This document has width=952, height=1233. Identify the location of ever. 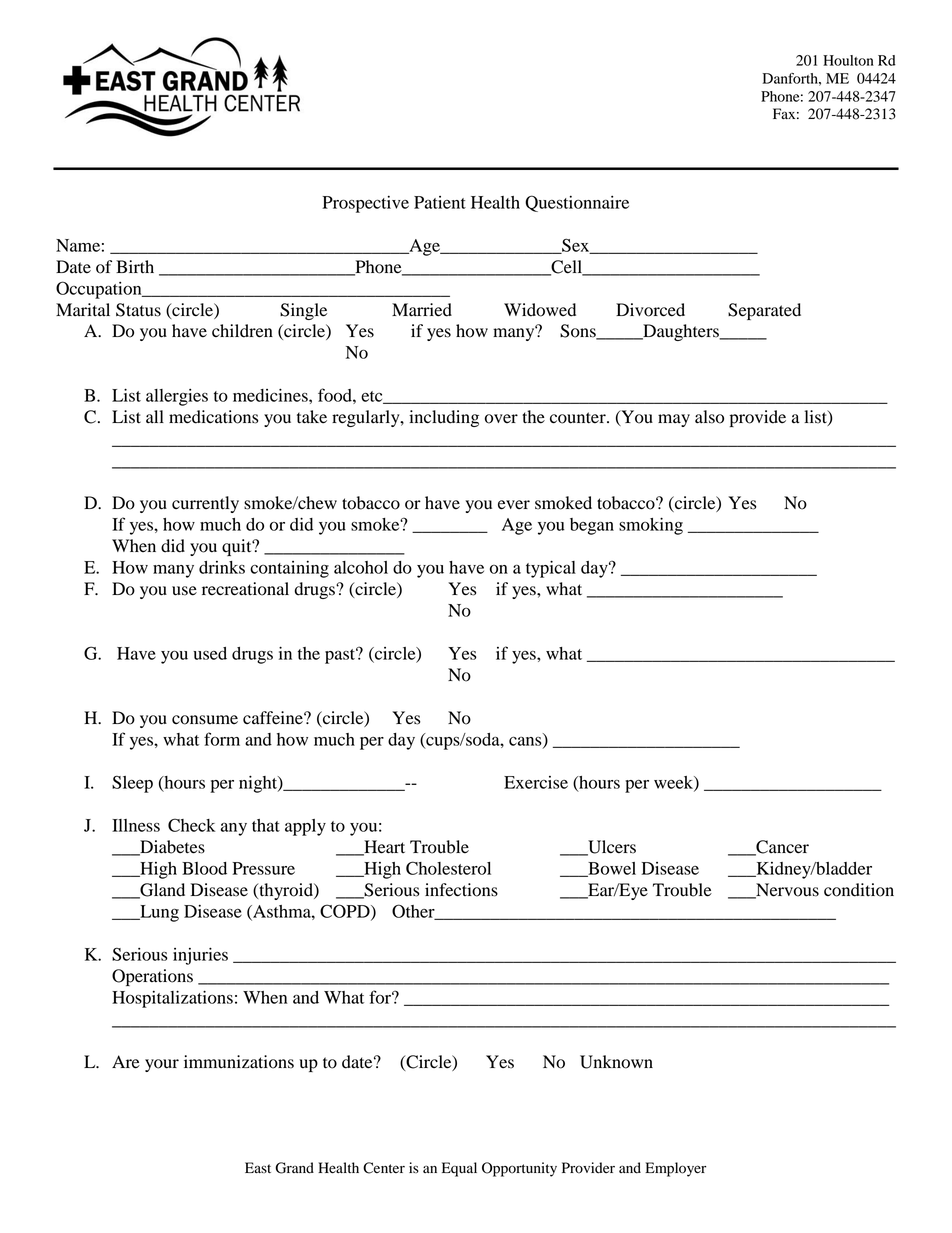
(514, 505).
